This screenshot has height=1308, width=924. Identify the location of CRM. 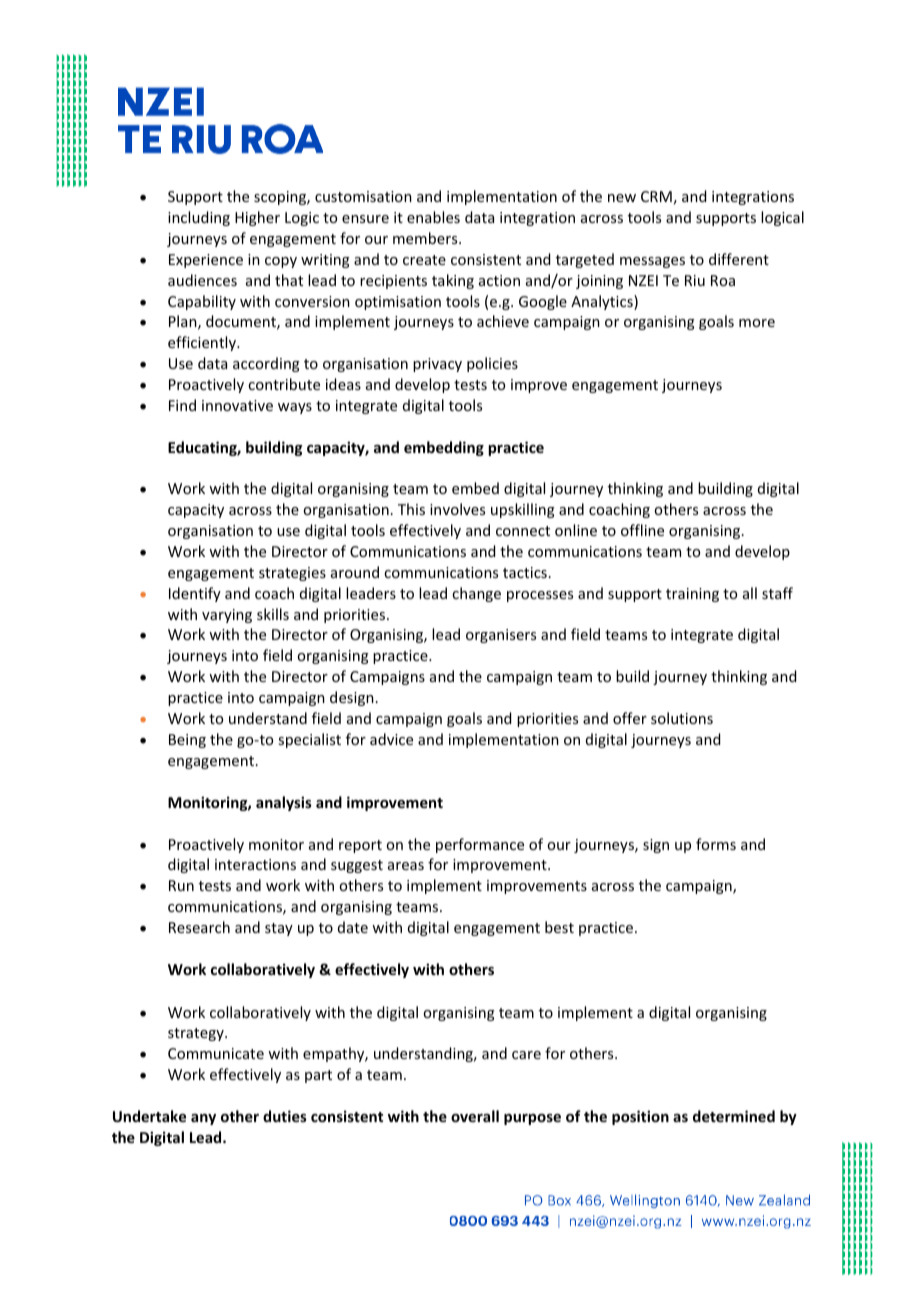
(656, 196).
